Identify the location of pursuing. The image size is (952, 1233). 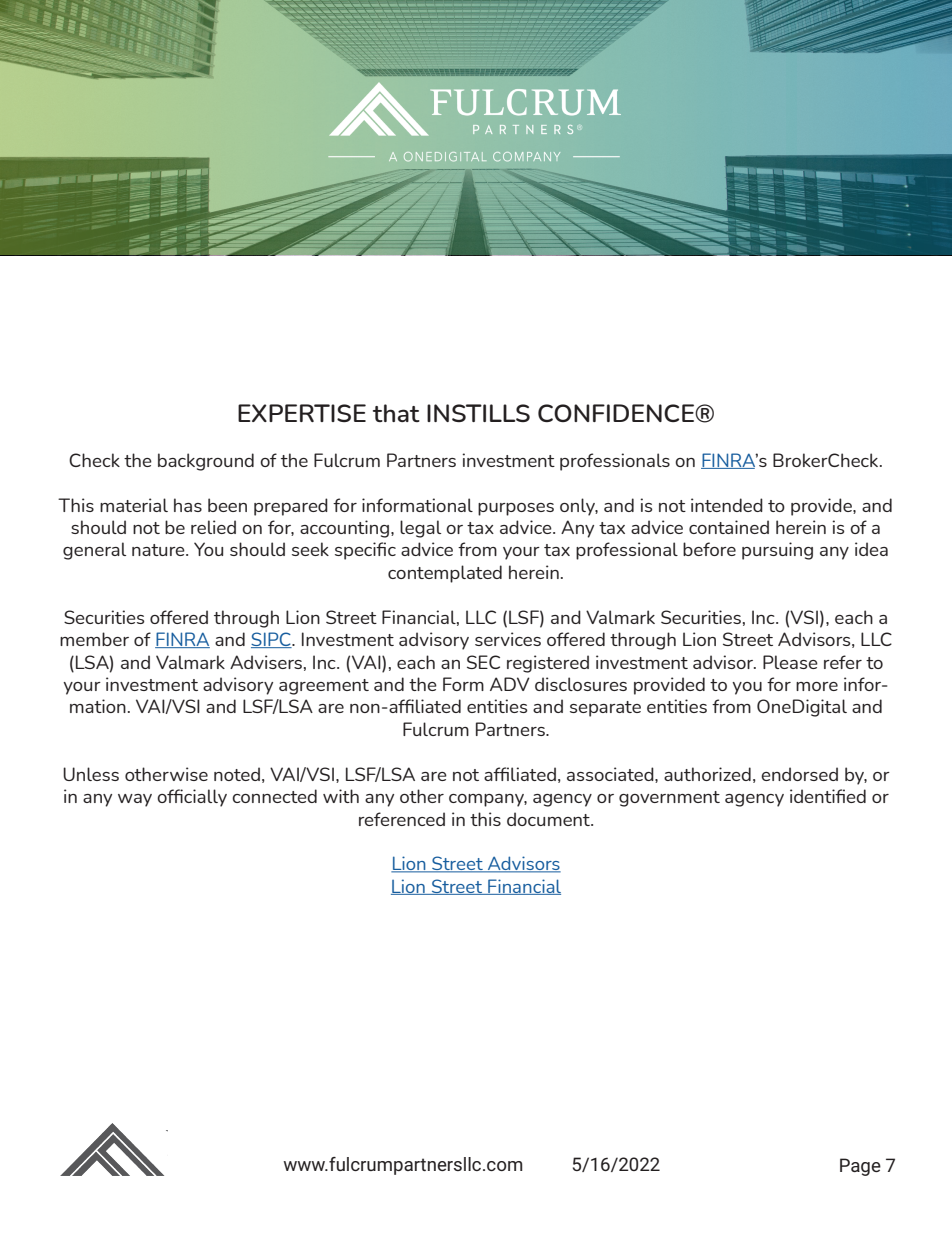
(777, 551).
